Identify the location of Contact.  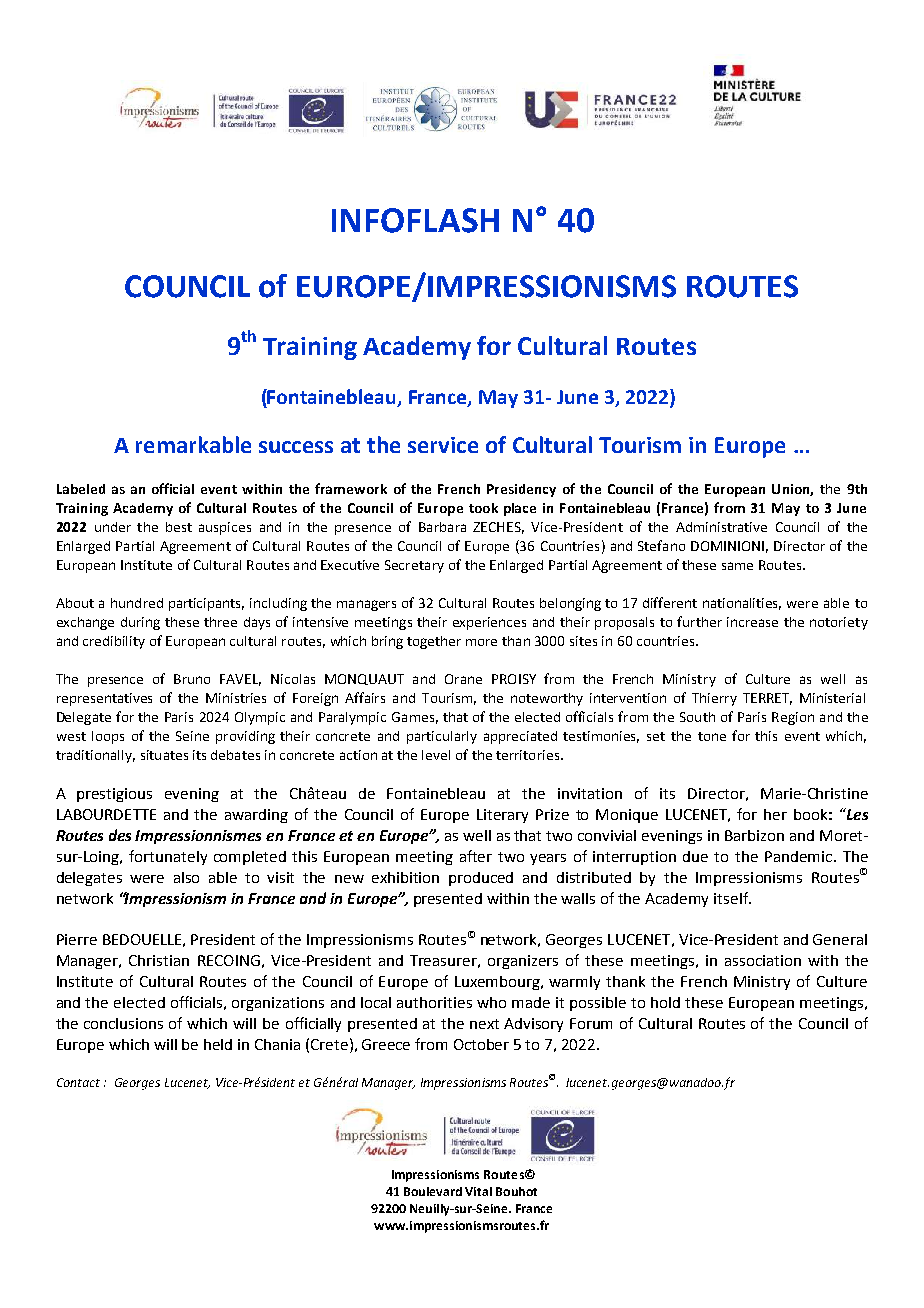
(78, 1082).
